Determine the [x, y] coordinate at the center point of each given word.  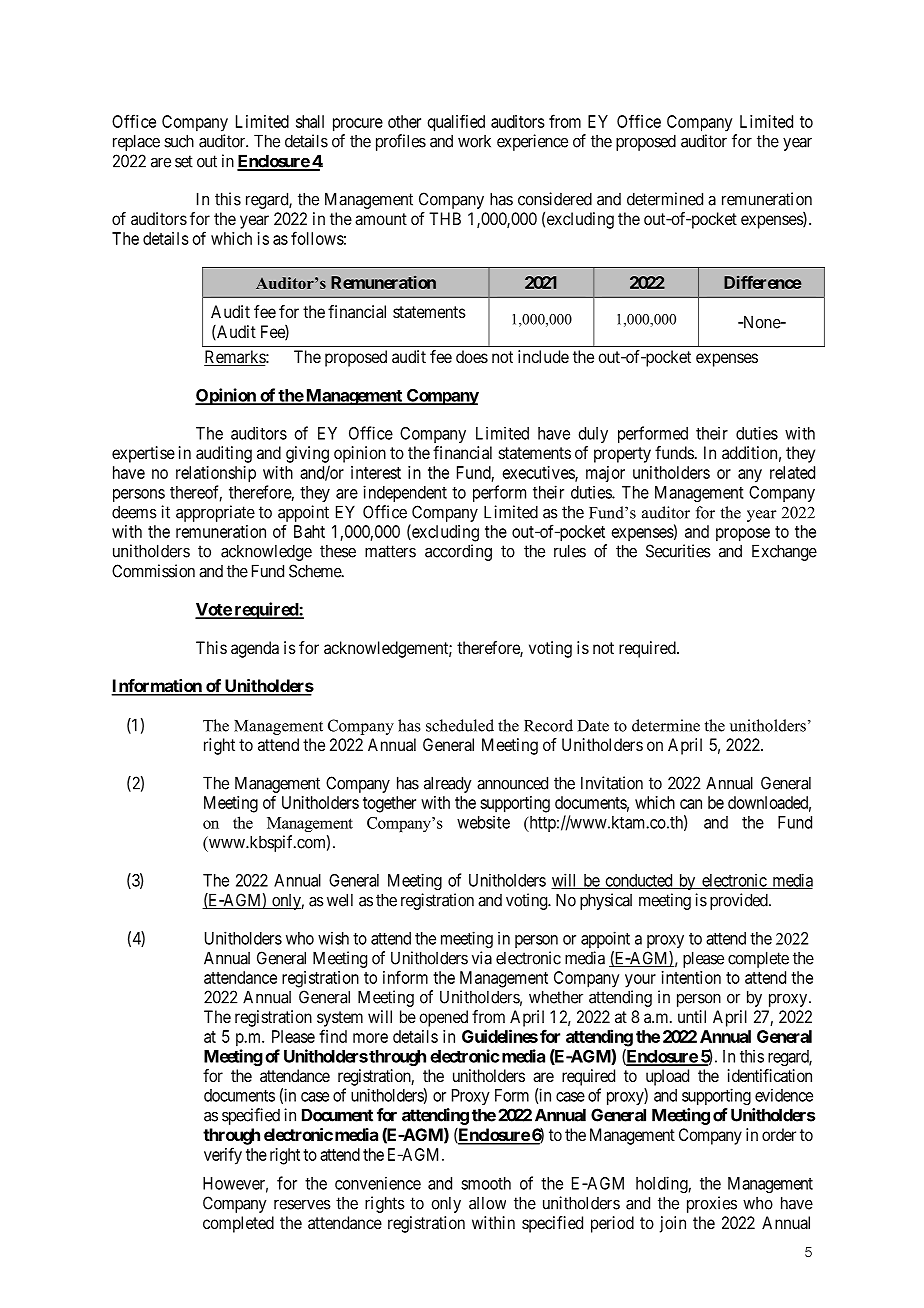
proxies [712, 1204]
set [184, 161]
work [474, 141]
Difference [762, 282]
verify [223, 1156]
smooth [486, 1183]
